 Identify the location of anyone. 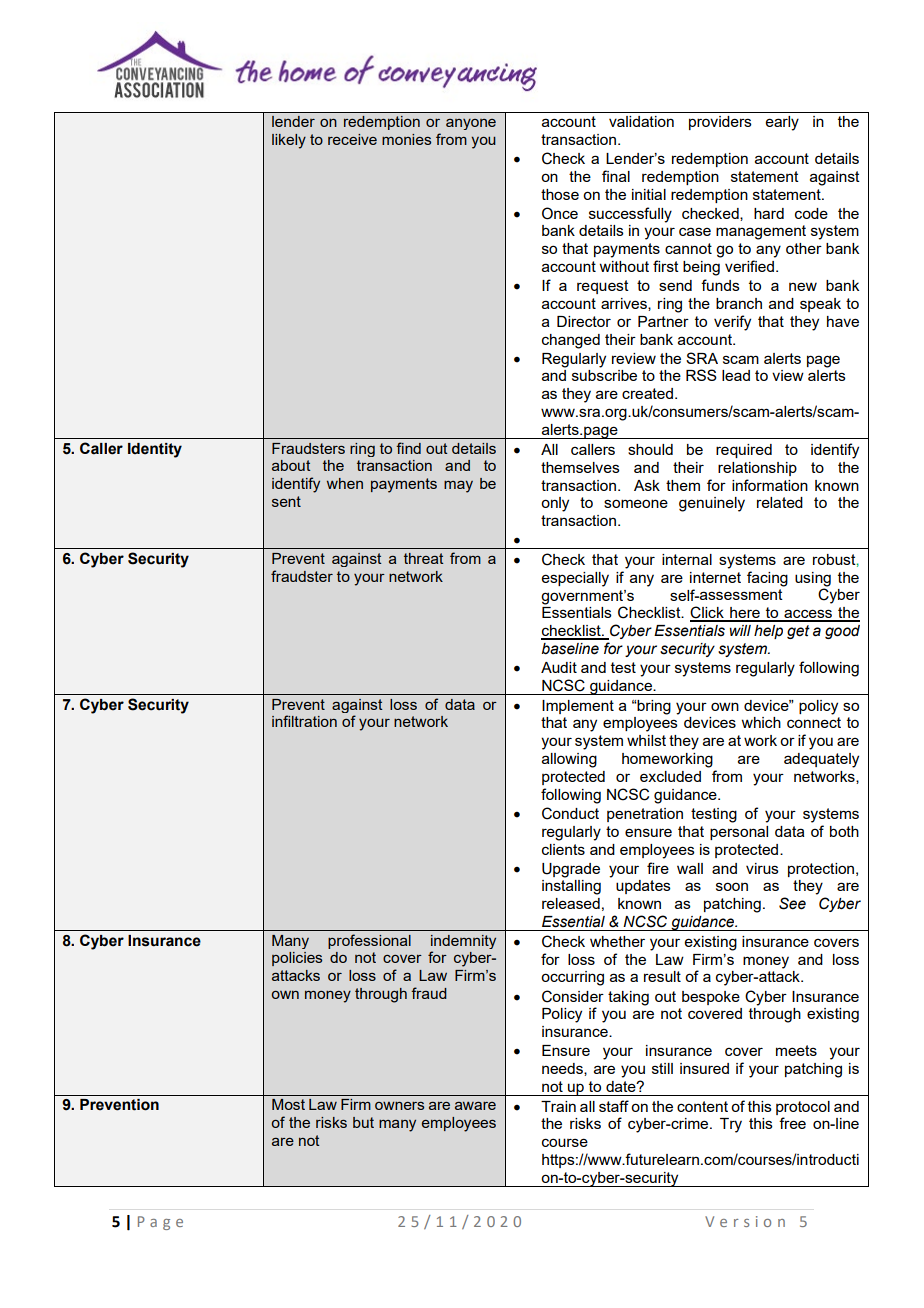
(471, 124).
